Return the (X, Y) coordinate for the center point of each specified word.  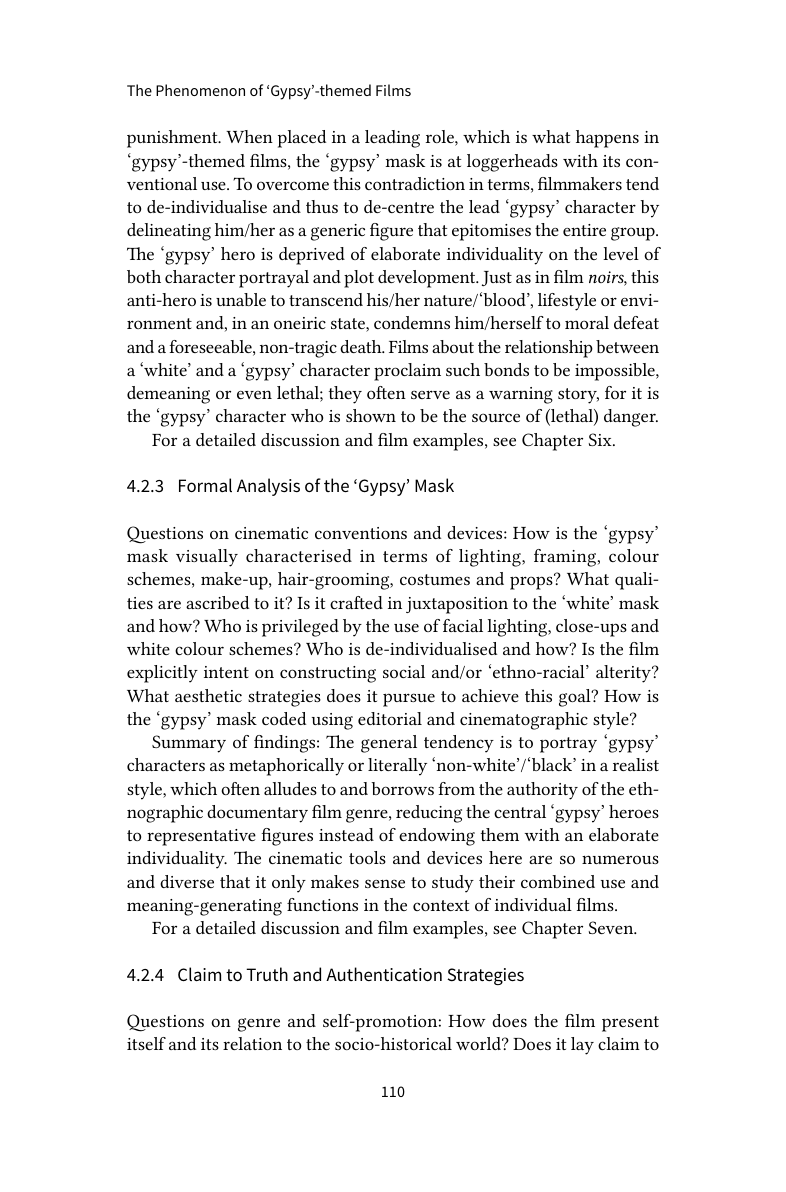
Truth (267, 974)
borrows (402, 788)
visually (207, 558)
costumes (435, 579)
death (362, 346)
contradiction (415, 183)
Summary (189, 744)
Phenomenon (200, 90)
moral (587, 322)
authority (542, 791)
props (532, 582)
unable (241, 299)
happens (607, 139)
